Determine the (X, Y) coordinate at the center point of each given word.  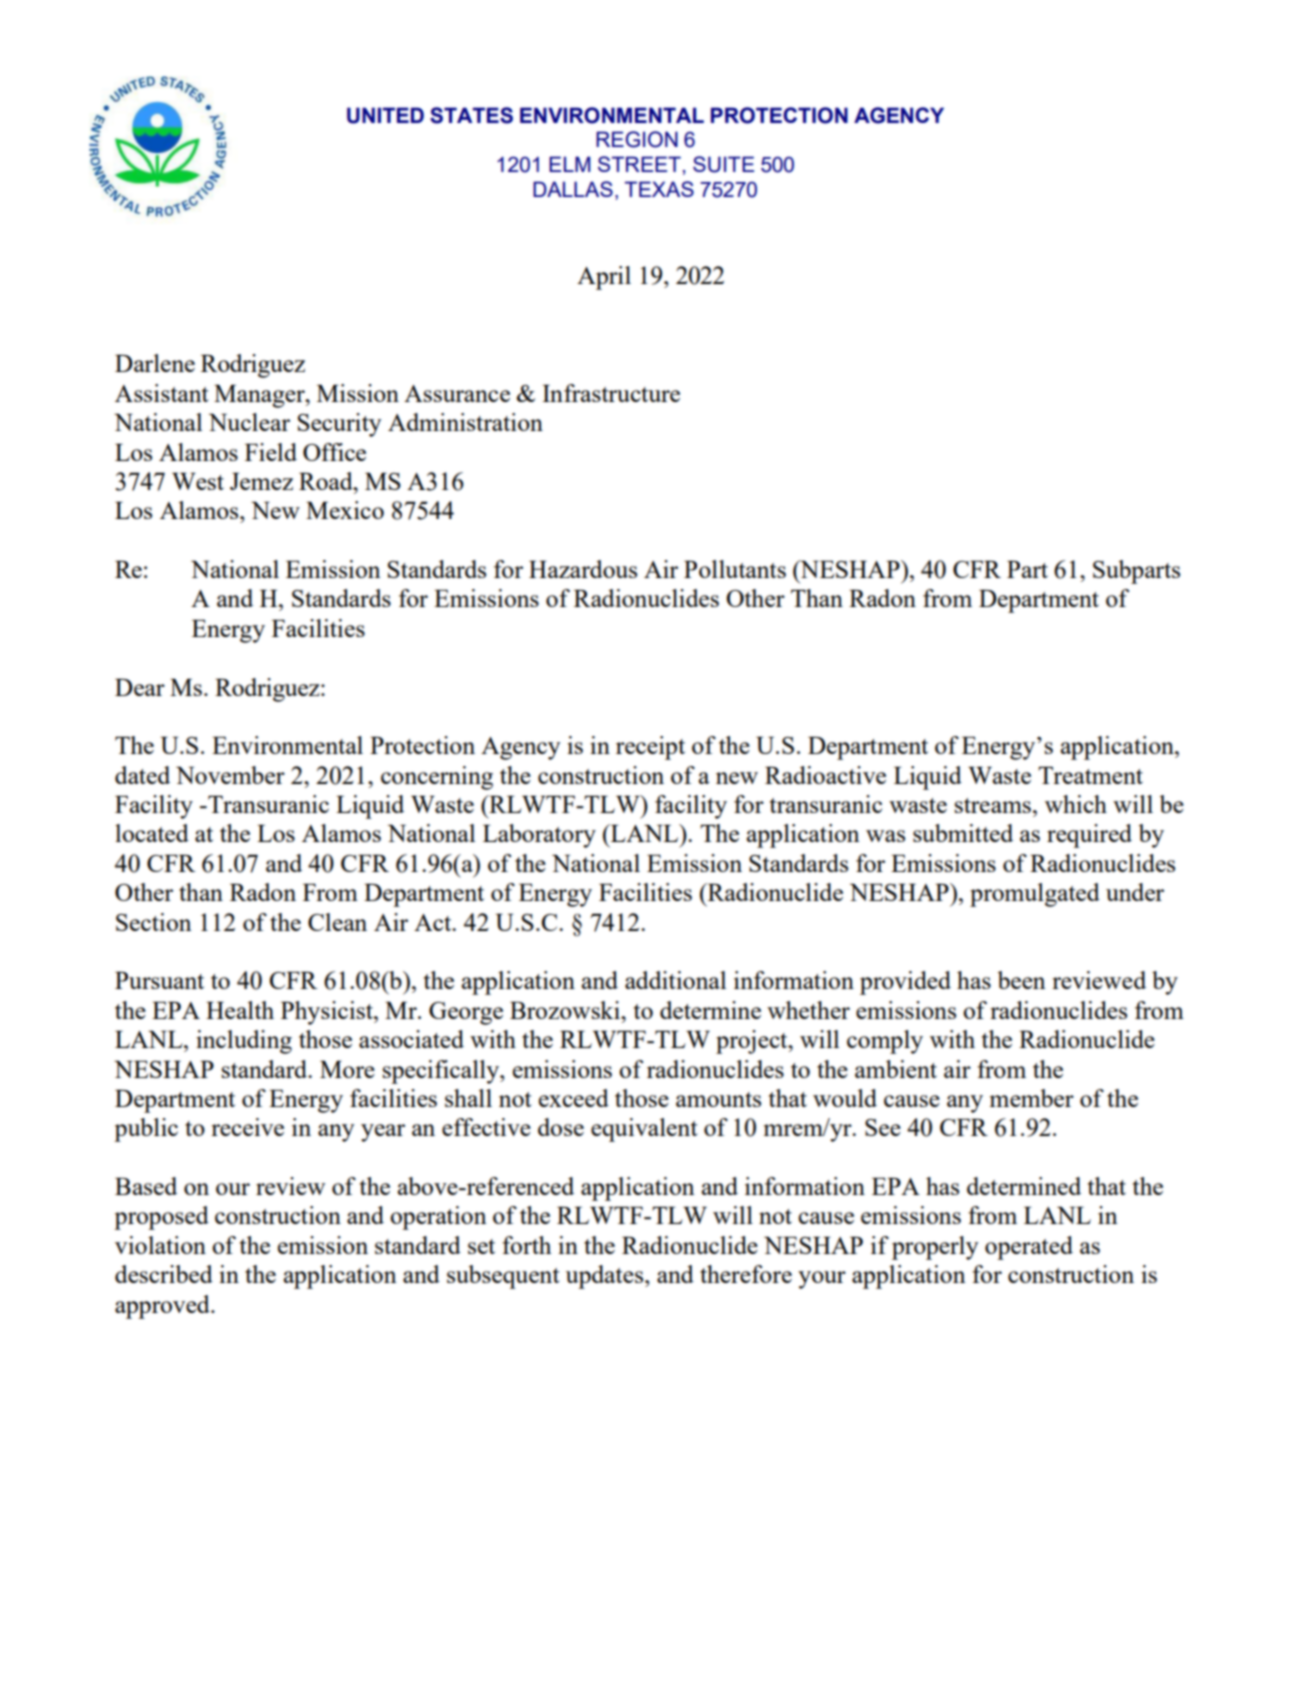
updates (606, 1277)
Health (240, 1010)
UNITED (385, 115)
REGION (637, 139)
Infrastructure (611, 393)
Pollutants (735, 569)
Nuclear (249, 422)
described (164, 1274)
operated (1029, 1248)
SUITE (723, 164)
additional (675, 980)
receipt (650, 748)
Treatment (1090, 775)
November (230, 775)
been (1021, 980)
